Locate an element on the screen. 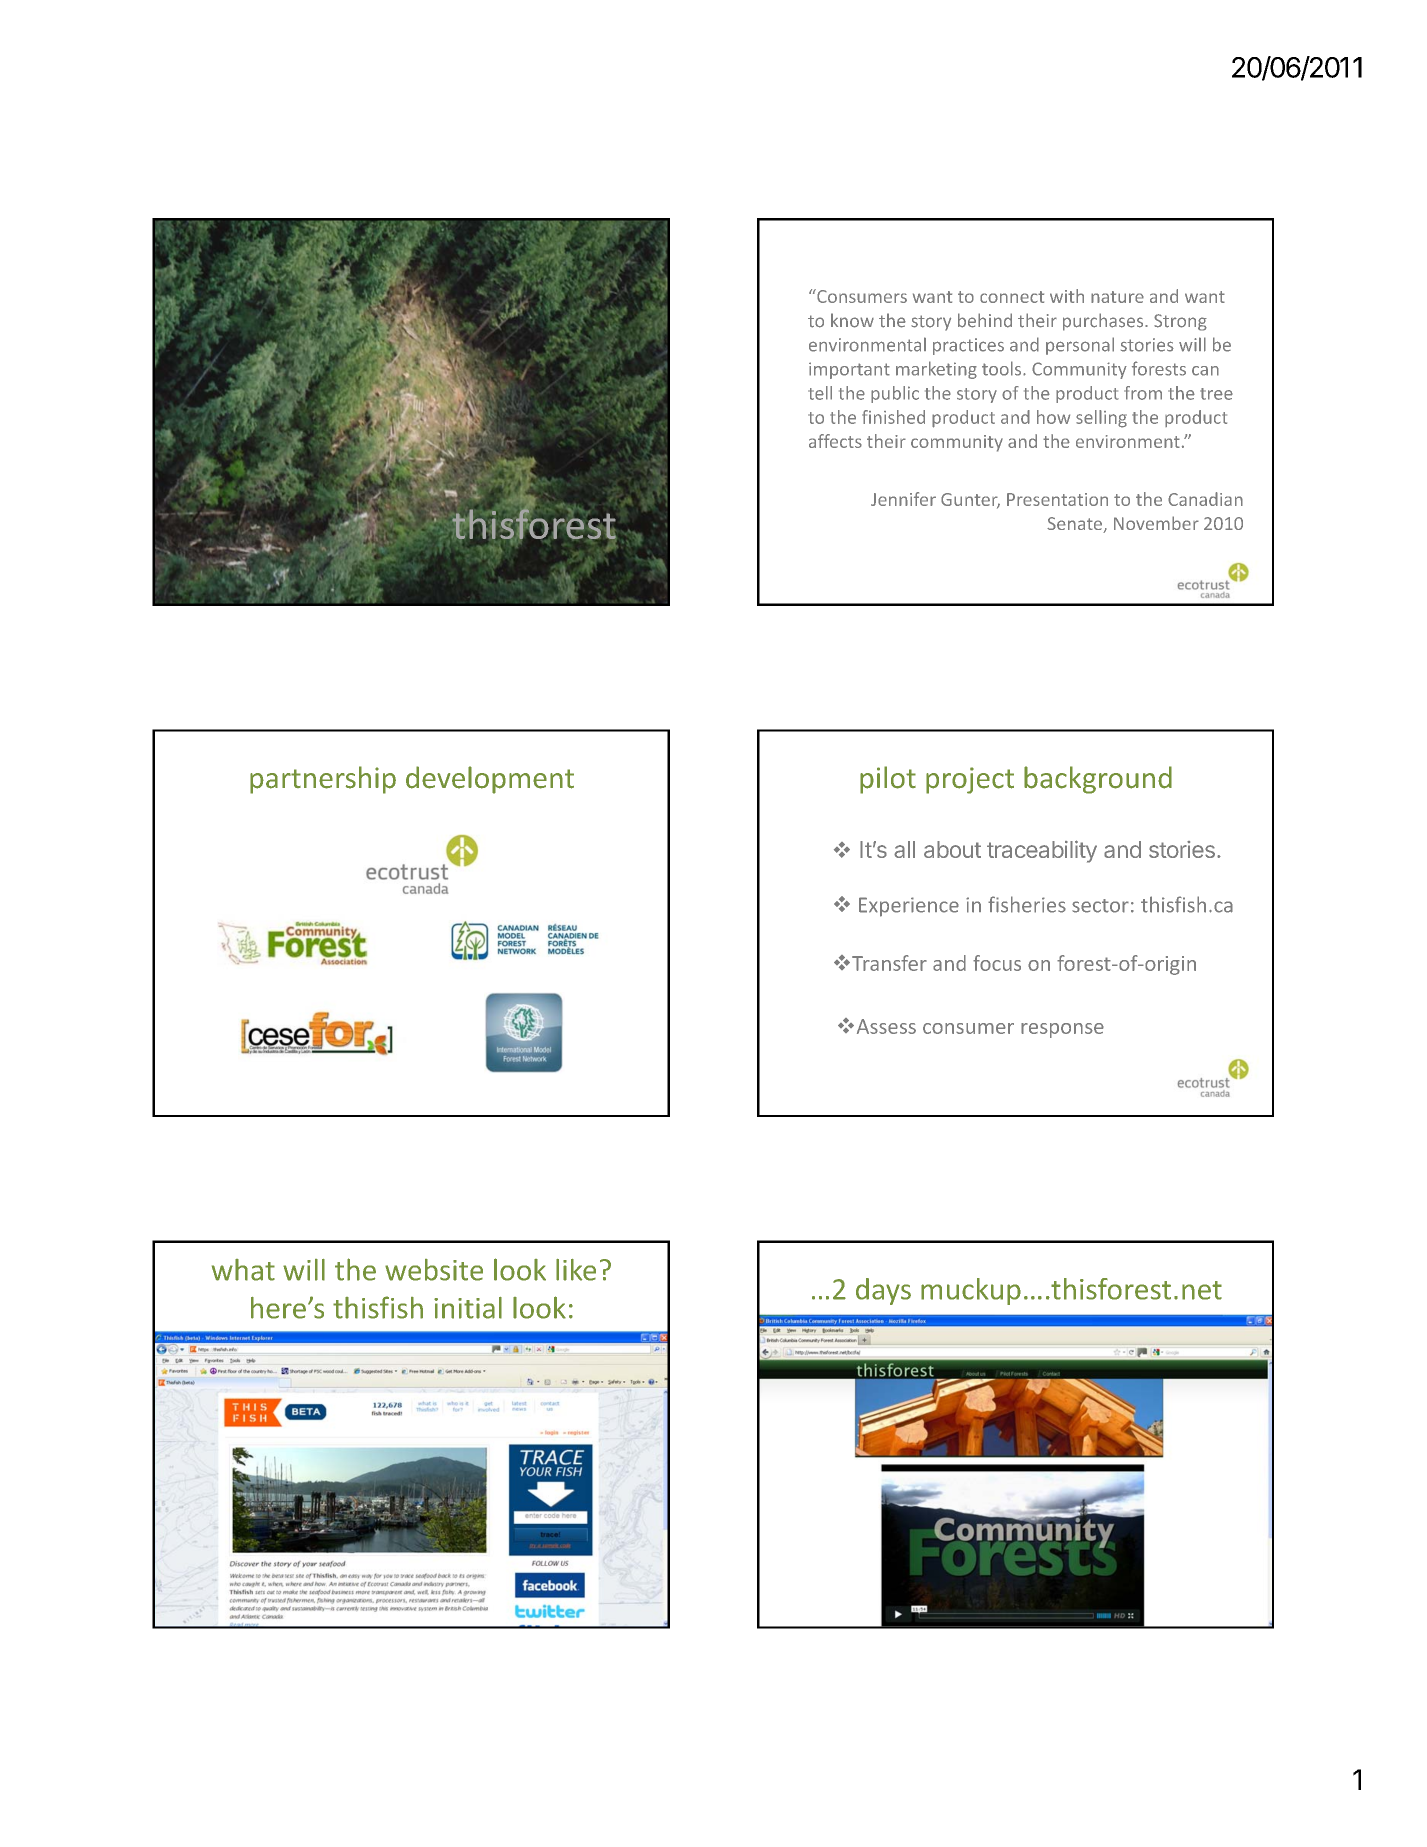  days is located at coordinates (883, 1291).
